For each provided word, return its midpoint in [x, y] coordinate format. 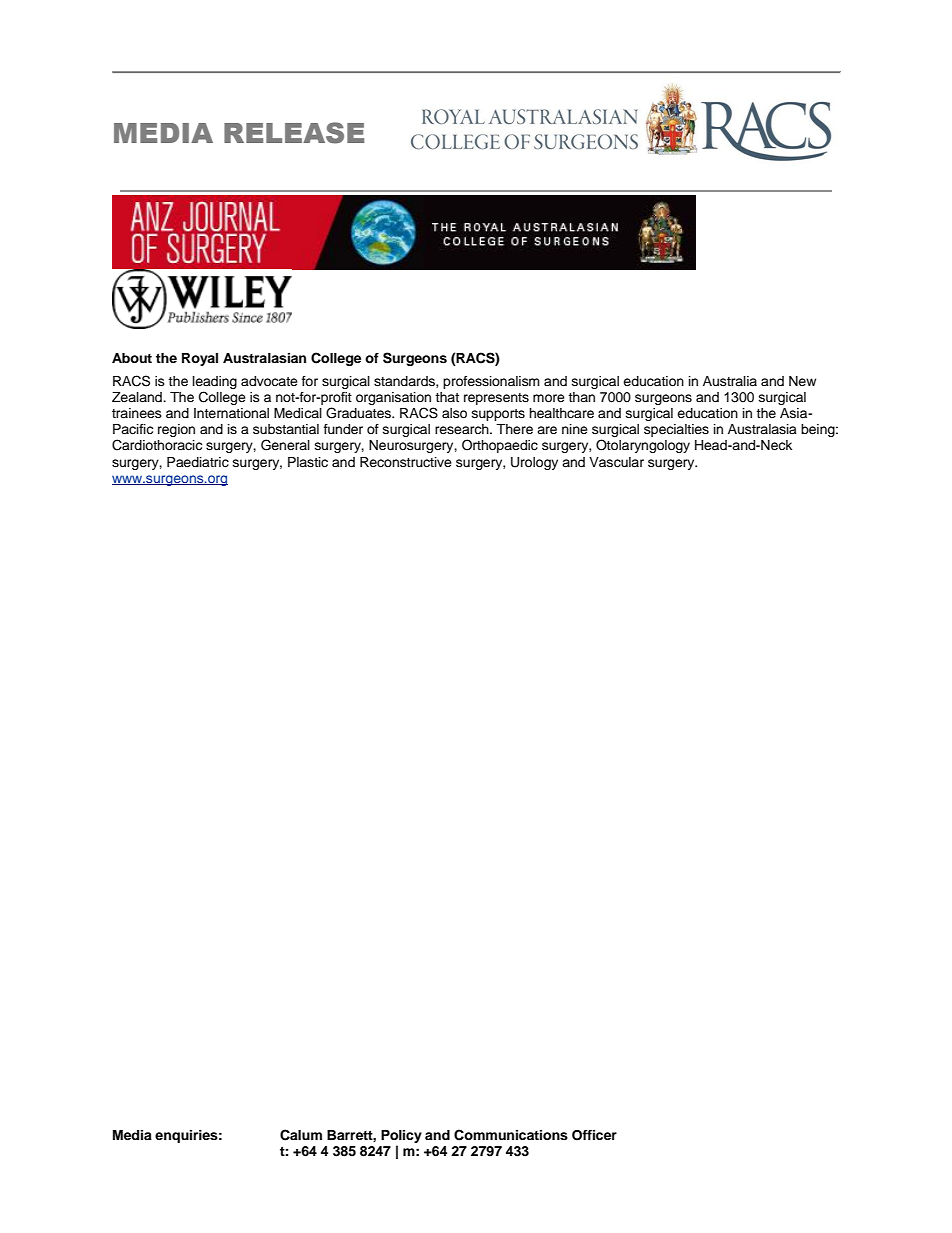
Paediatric [198, 462]
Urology [534, 463]
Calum [301, 1135]
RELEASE [294, 133]
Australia [730, 381]
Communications [511, 1135]
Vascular [616, 462]
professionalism [491, 382]
